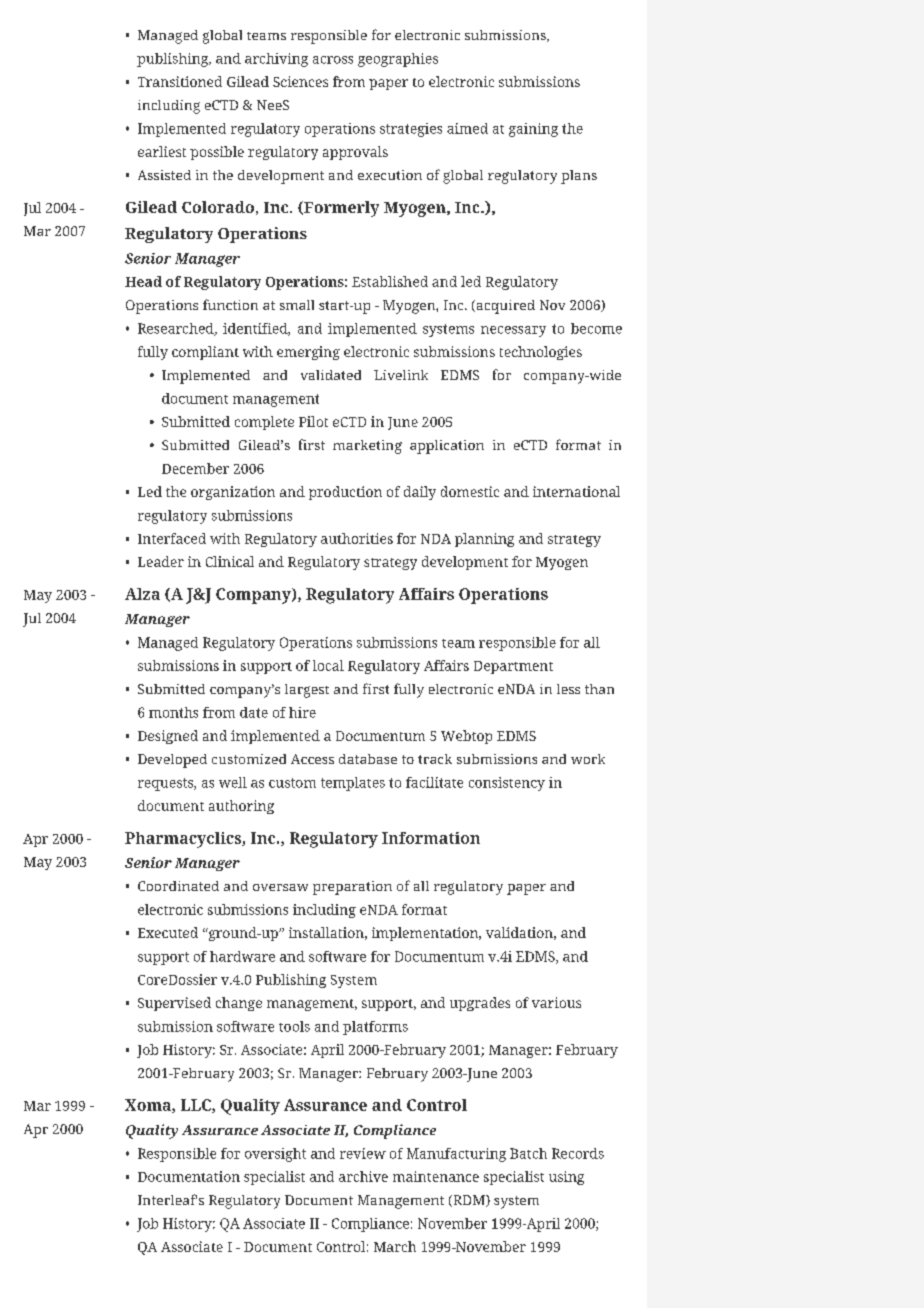 The width and height of the image is (924, 1308). I want to click on compliant, so click(205, 353).
